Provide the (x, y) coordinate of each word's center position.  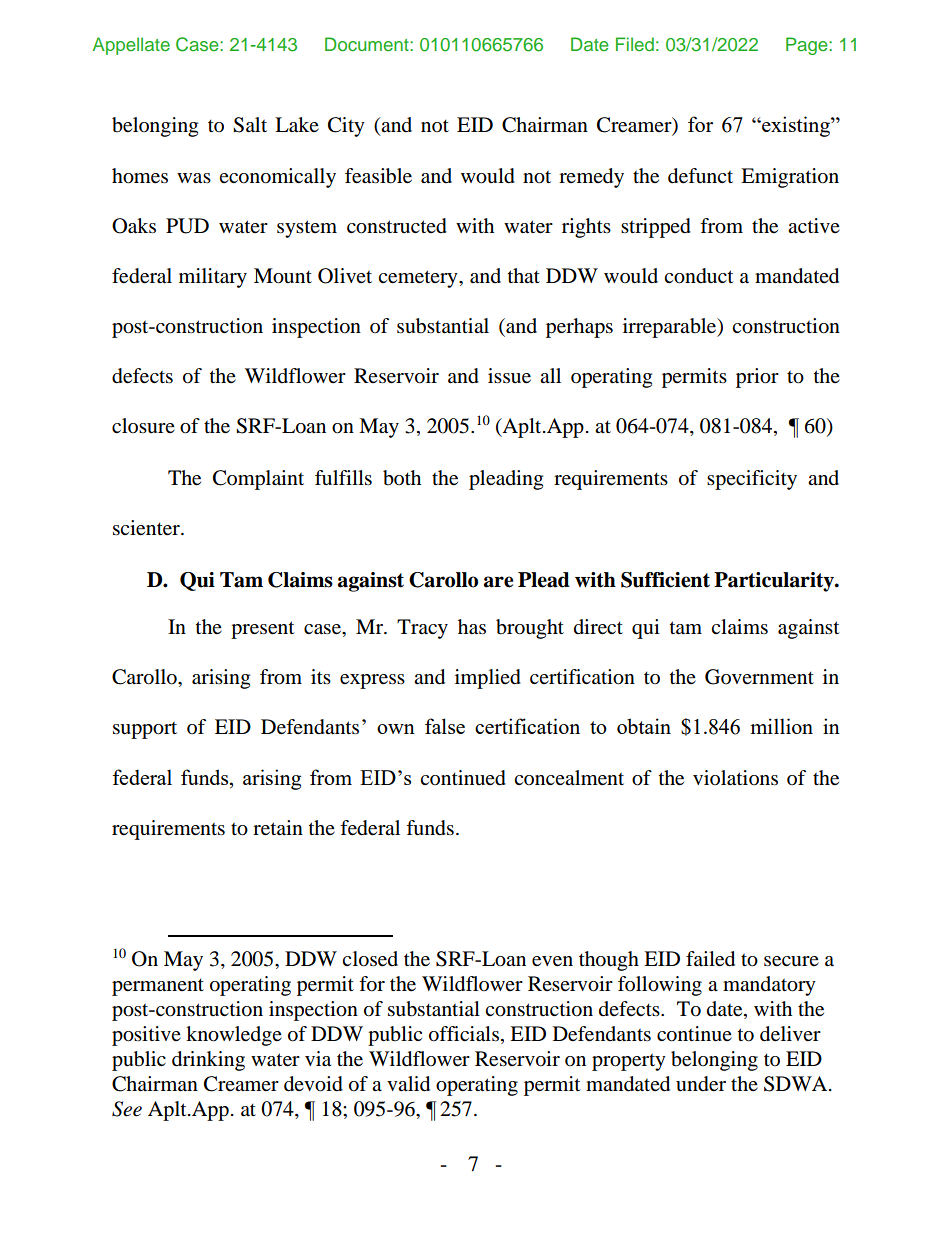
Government (759, 677)
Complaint (258, 480)
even (552, 961)
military (213, 278)
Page (808, 46)
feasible (378, 176)
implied (488, 679)
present (262, 630)
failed (710, 959)
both (402, 478)
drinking (208, 1061)
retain (278, 828)
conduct (698, 276)
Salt (250, 125)
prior (757, 378)
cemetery (419, 279)
